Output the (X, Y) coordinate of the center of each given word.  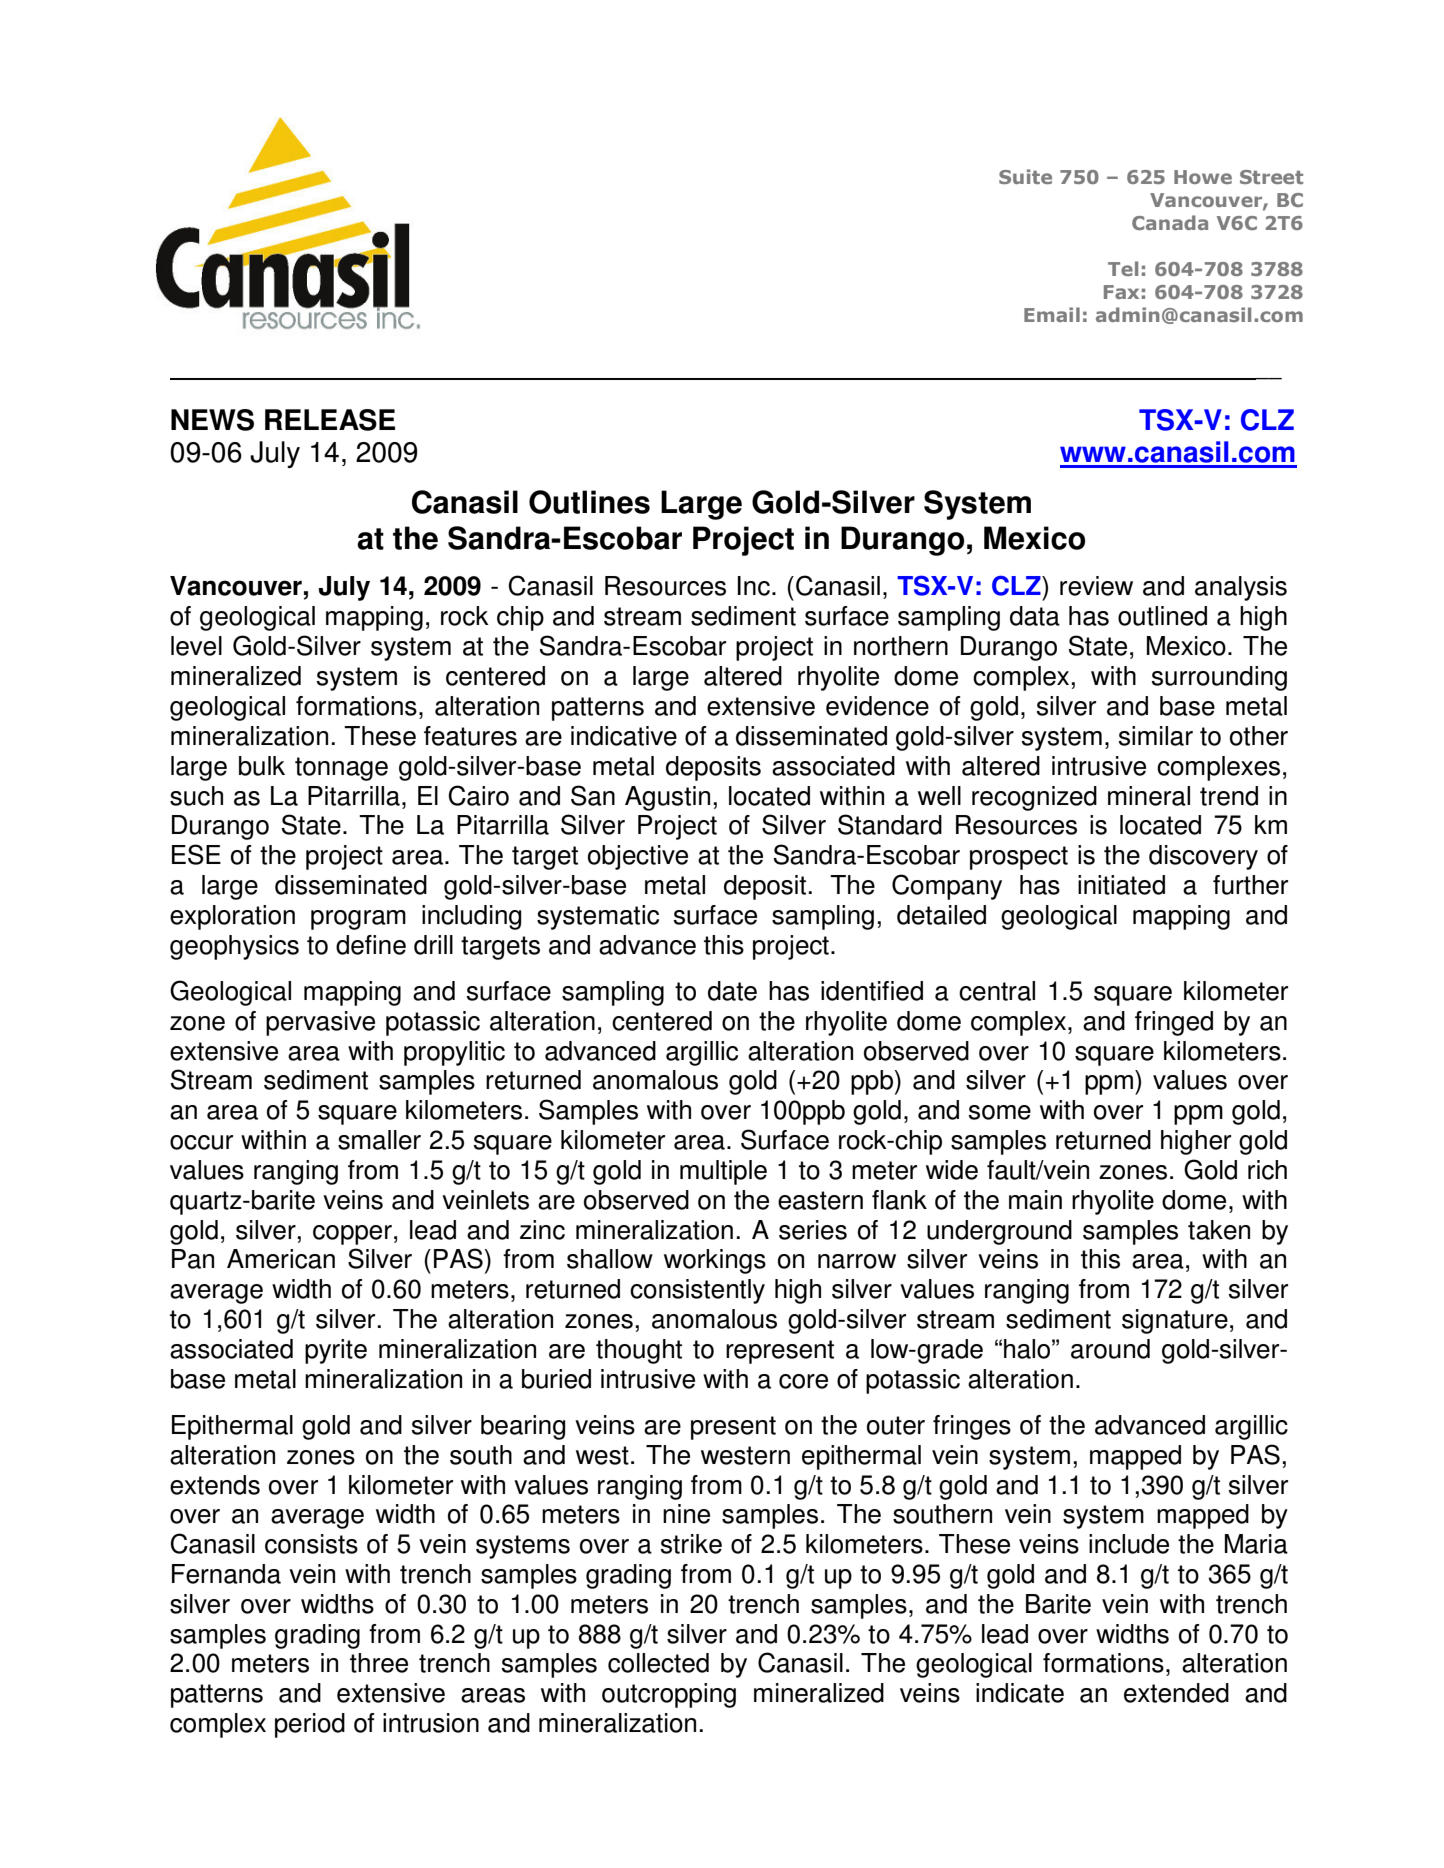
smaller (379, 1140)
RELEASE (330, 420)
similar (1156, 736)
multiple (723, 1172)
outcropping (669, 1695)
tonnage (341, 769)
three (379, 1663)
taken (1219, 1230)
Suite (1025, 176)
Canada (1170, 222)
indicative (624, 736)
